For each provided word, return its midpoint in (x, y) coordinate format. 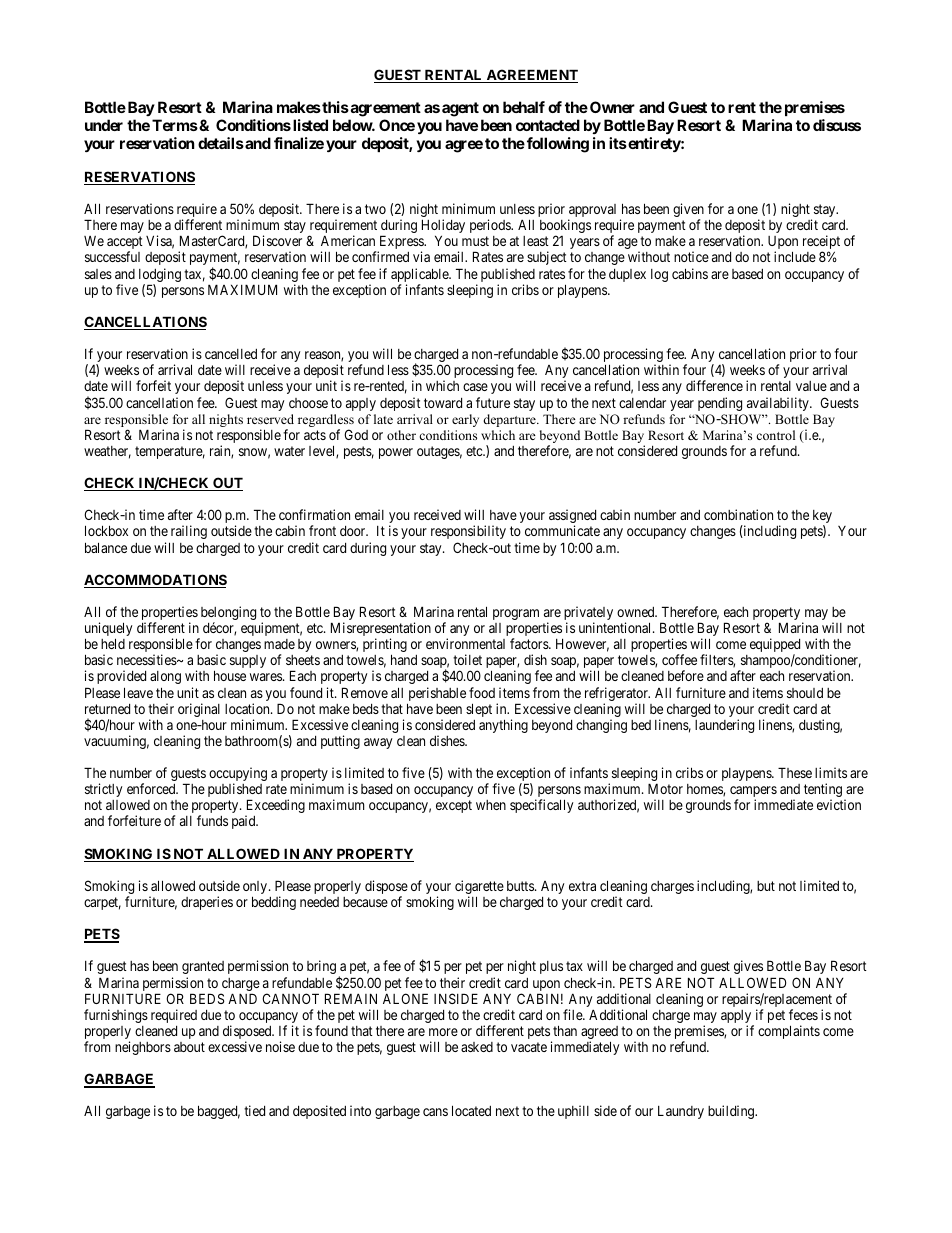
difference (714, 385)
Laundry (681, 1112)
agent (460, 111)
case (475, 387)
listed (310, 125)
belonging (228, 614)
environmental (465, 643)
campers (753, 793)
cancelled (231, 354)
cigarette (479, 888)
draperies (207, 903)
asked (477, 1047)
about (189, 1047)
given (688, 211)
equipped (775, 646)
